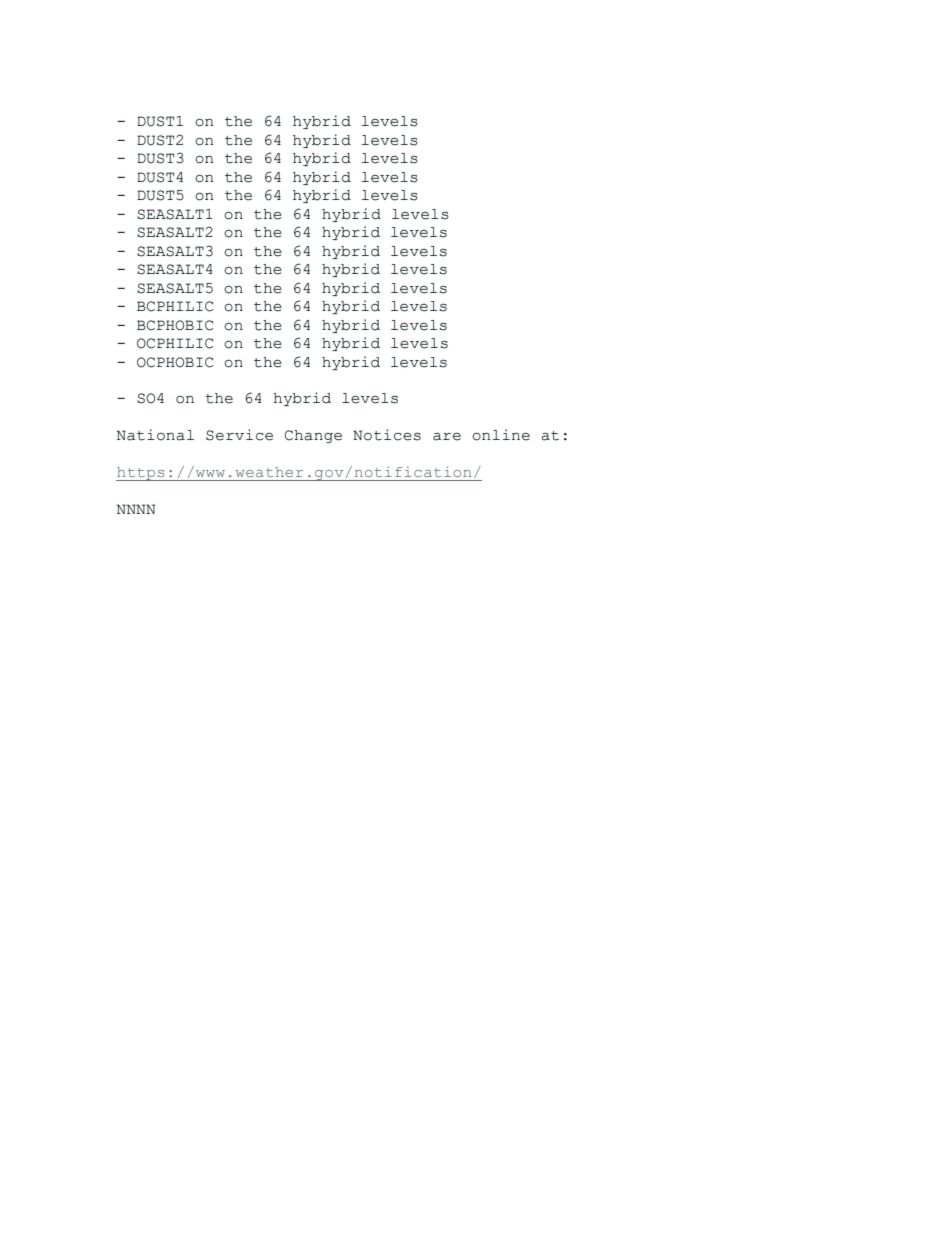 The image size is (952, 1233). What do you see at coordinates (313, 436) in the page?
I see `Change` at bounding box center [313, 436].
